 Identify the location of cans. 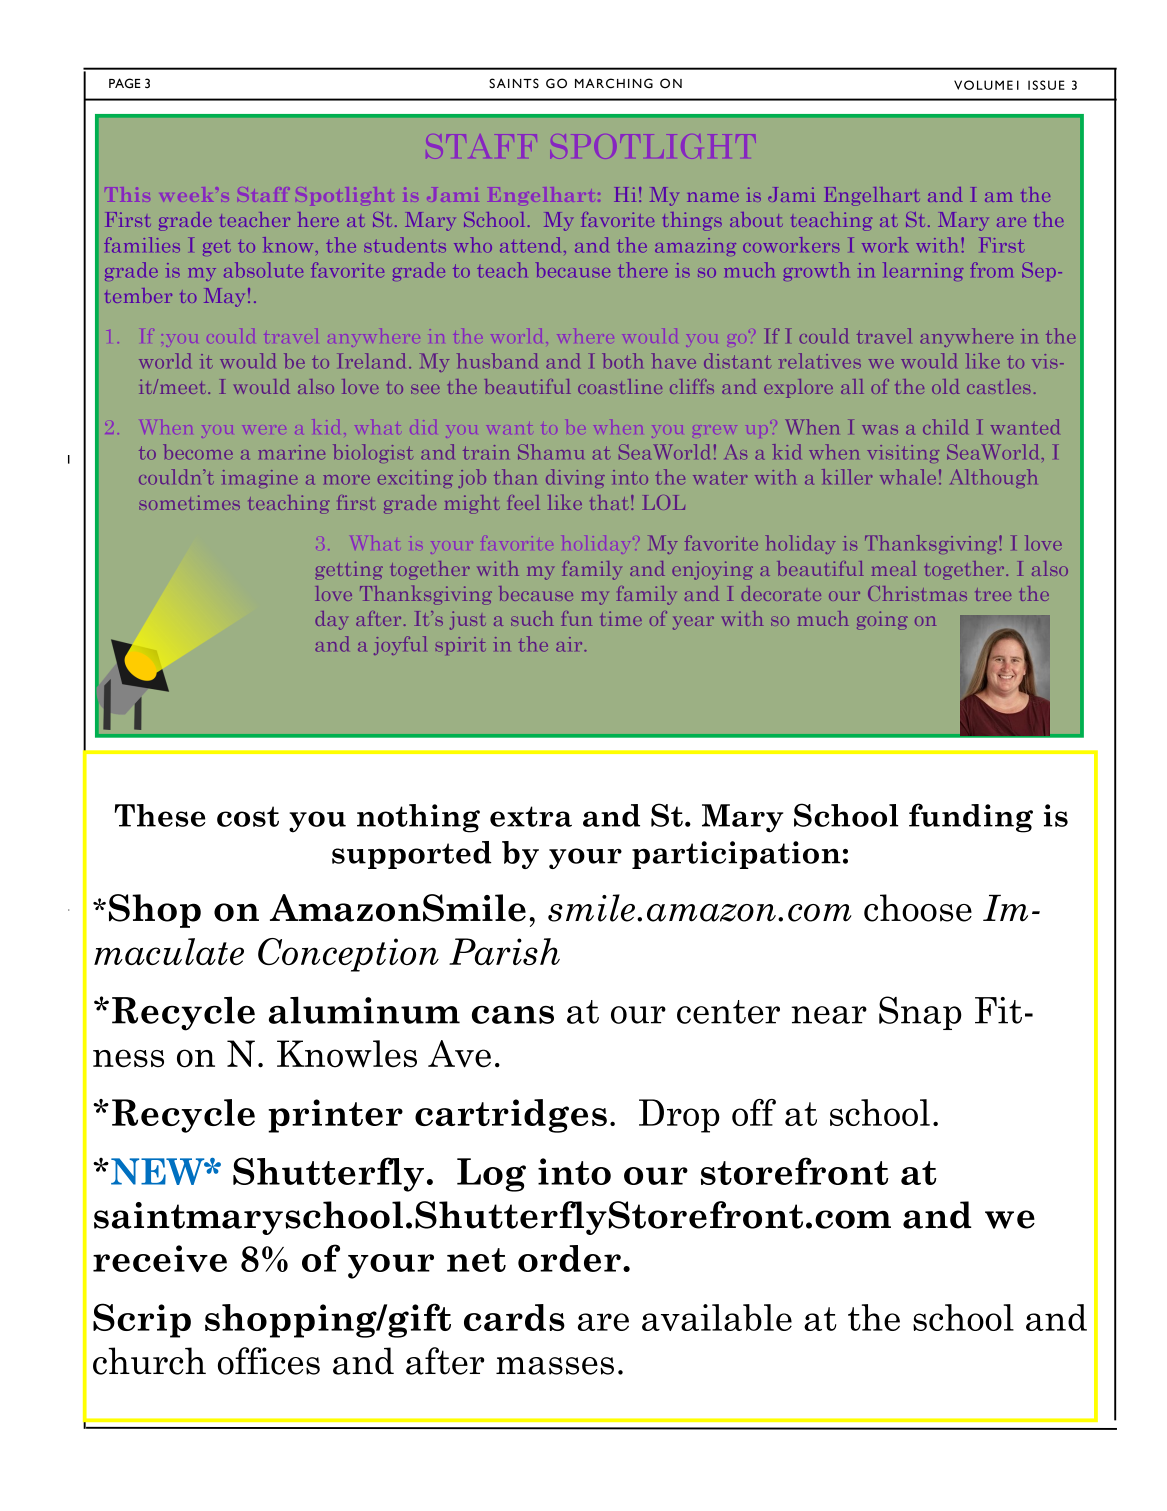
(513, 1015).
